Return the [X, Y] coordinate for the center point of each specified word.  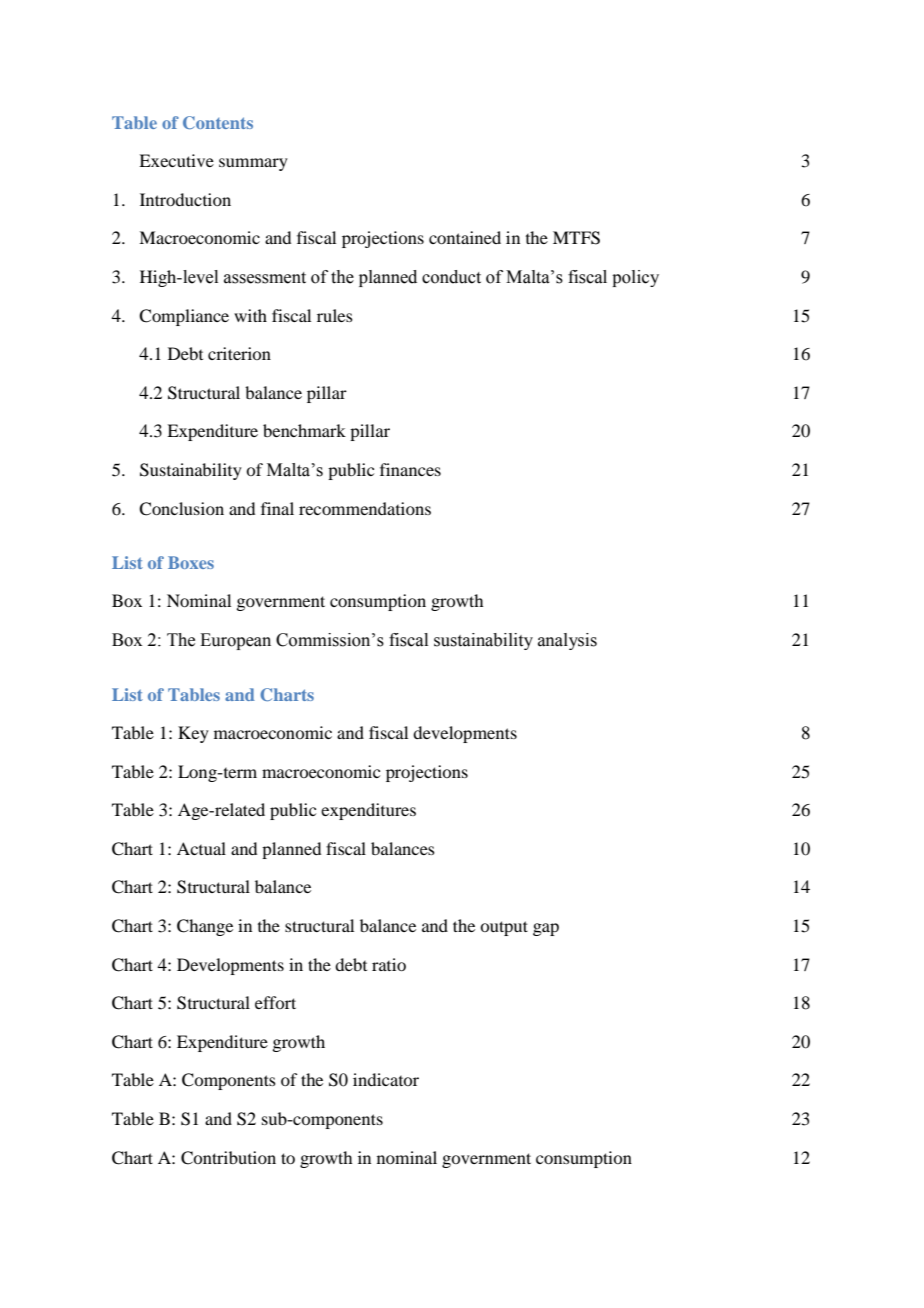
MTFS [576, 238]
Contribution [228, 1158]
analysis [567, 641]
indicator [386, 1079]
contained [465, 237]
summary [253, 164]
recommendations [365, 508]
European [235, 641]
